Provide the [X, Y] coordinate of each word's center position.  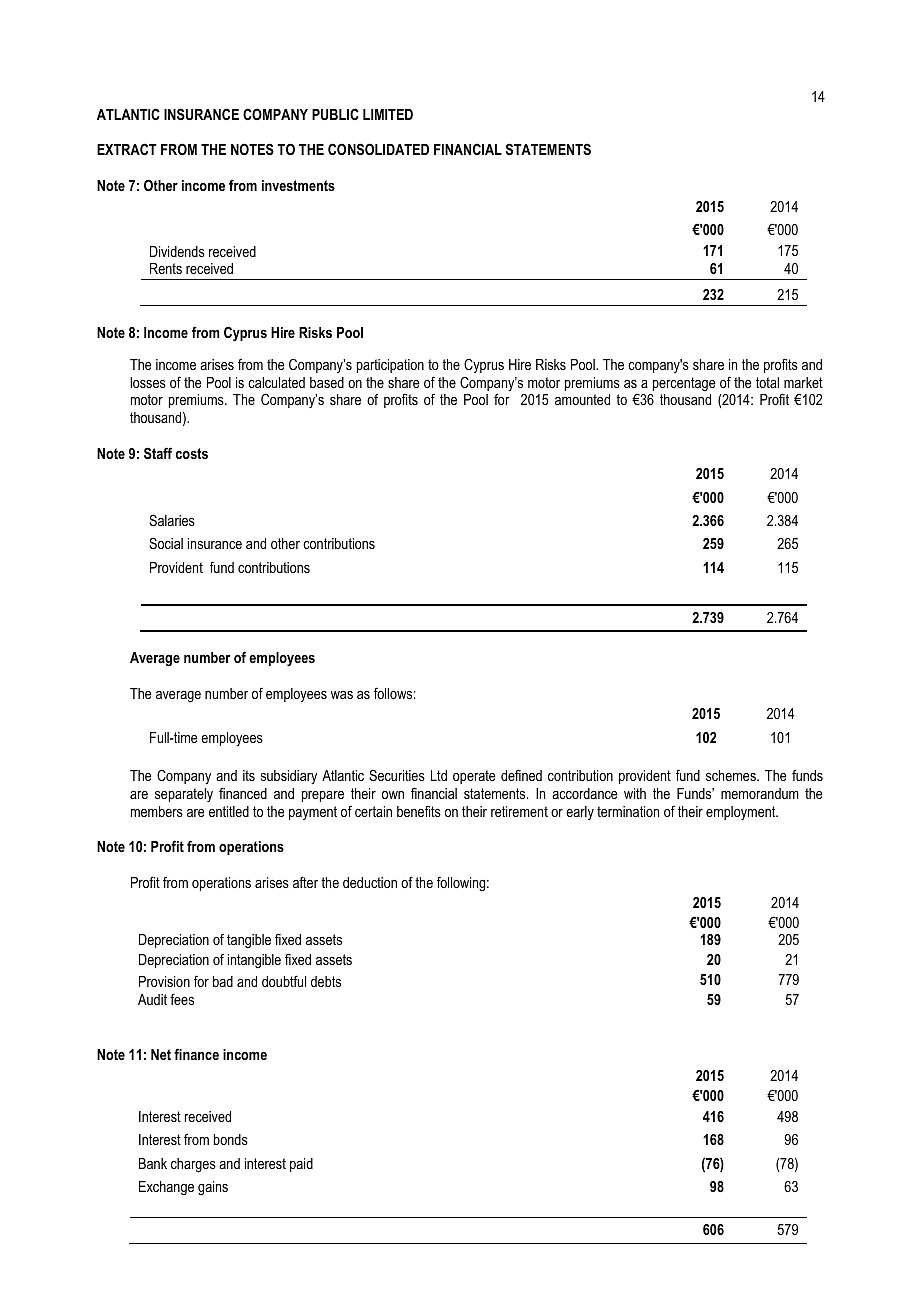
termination [628, 811]
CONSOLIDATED [378, 149]
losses [148, 382]
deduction [370, 882]
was [342, 695]
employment [742, 813]
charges [193, 1165]
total [767, 382]
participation [390, 366]
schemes [732, 775]
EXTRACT [127, 149]
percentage [684, 384]
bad [223, 981]
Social [166, 543]
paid [301, 1165]
